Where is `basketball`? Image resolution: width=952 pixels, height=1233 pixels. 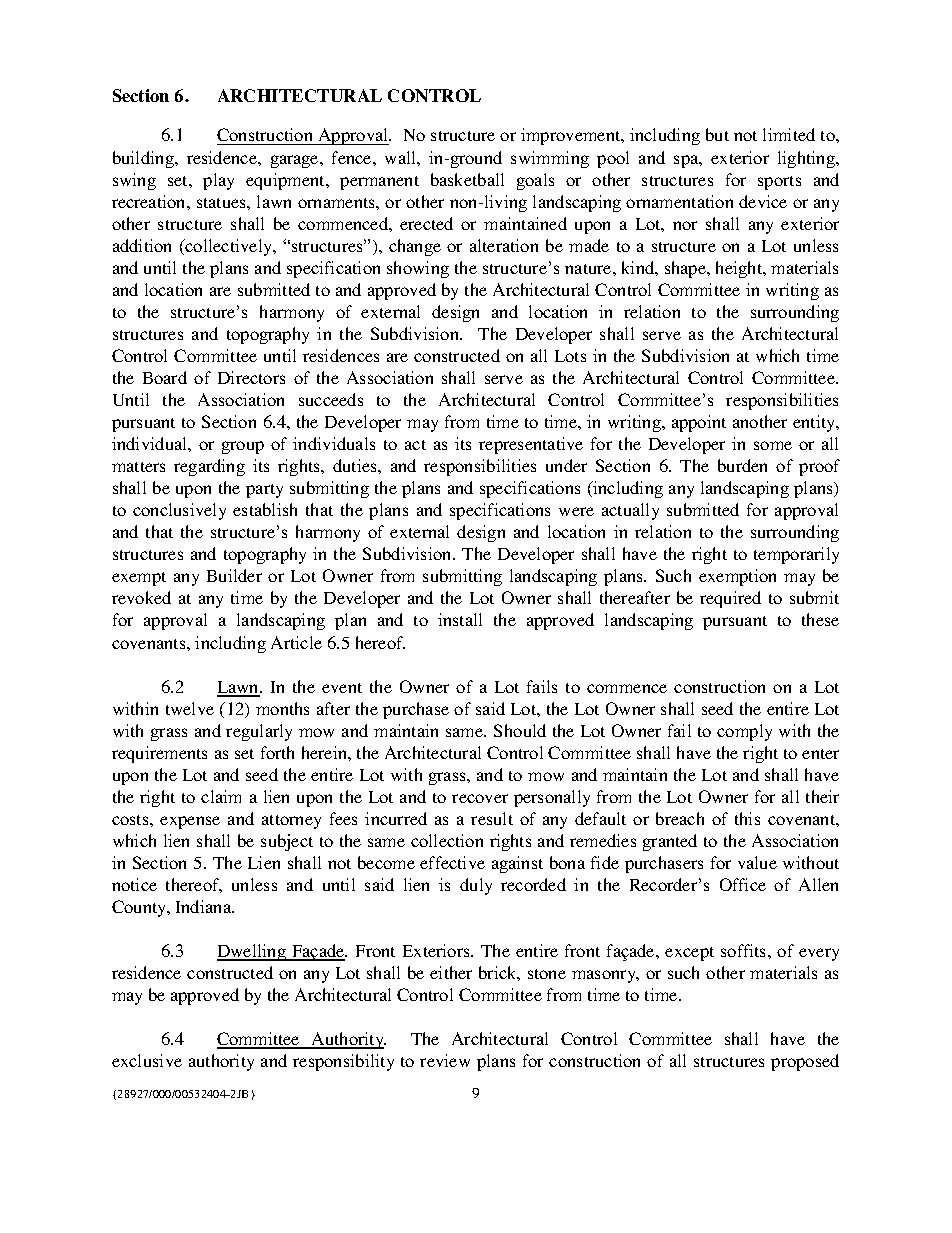
basketball is located at coordinates (467, 179).
